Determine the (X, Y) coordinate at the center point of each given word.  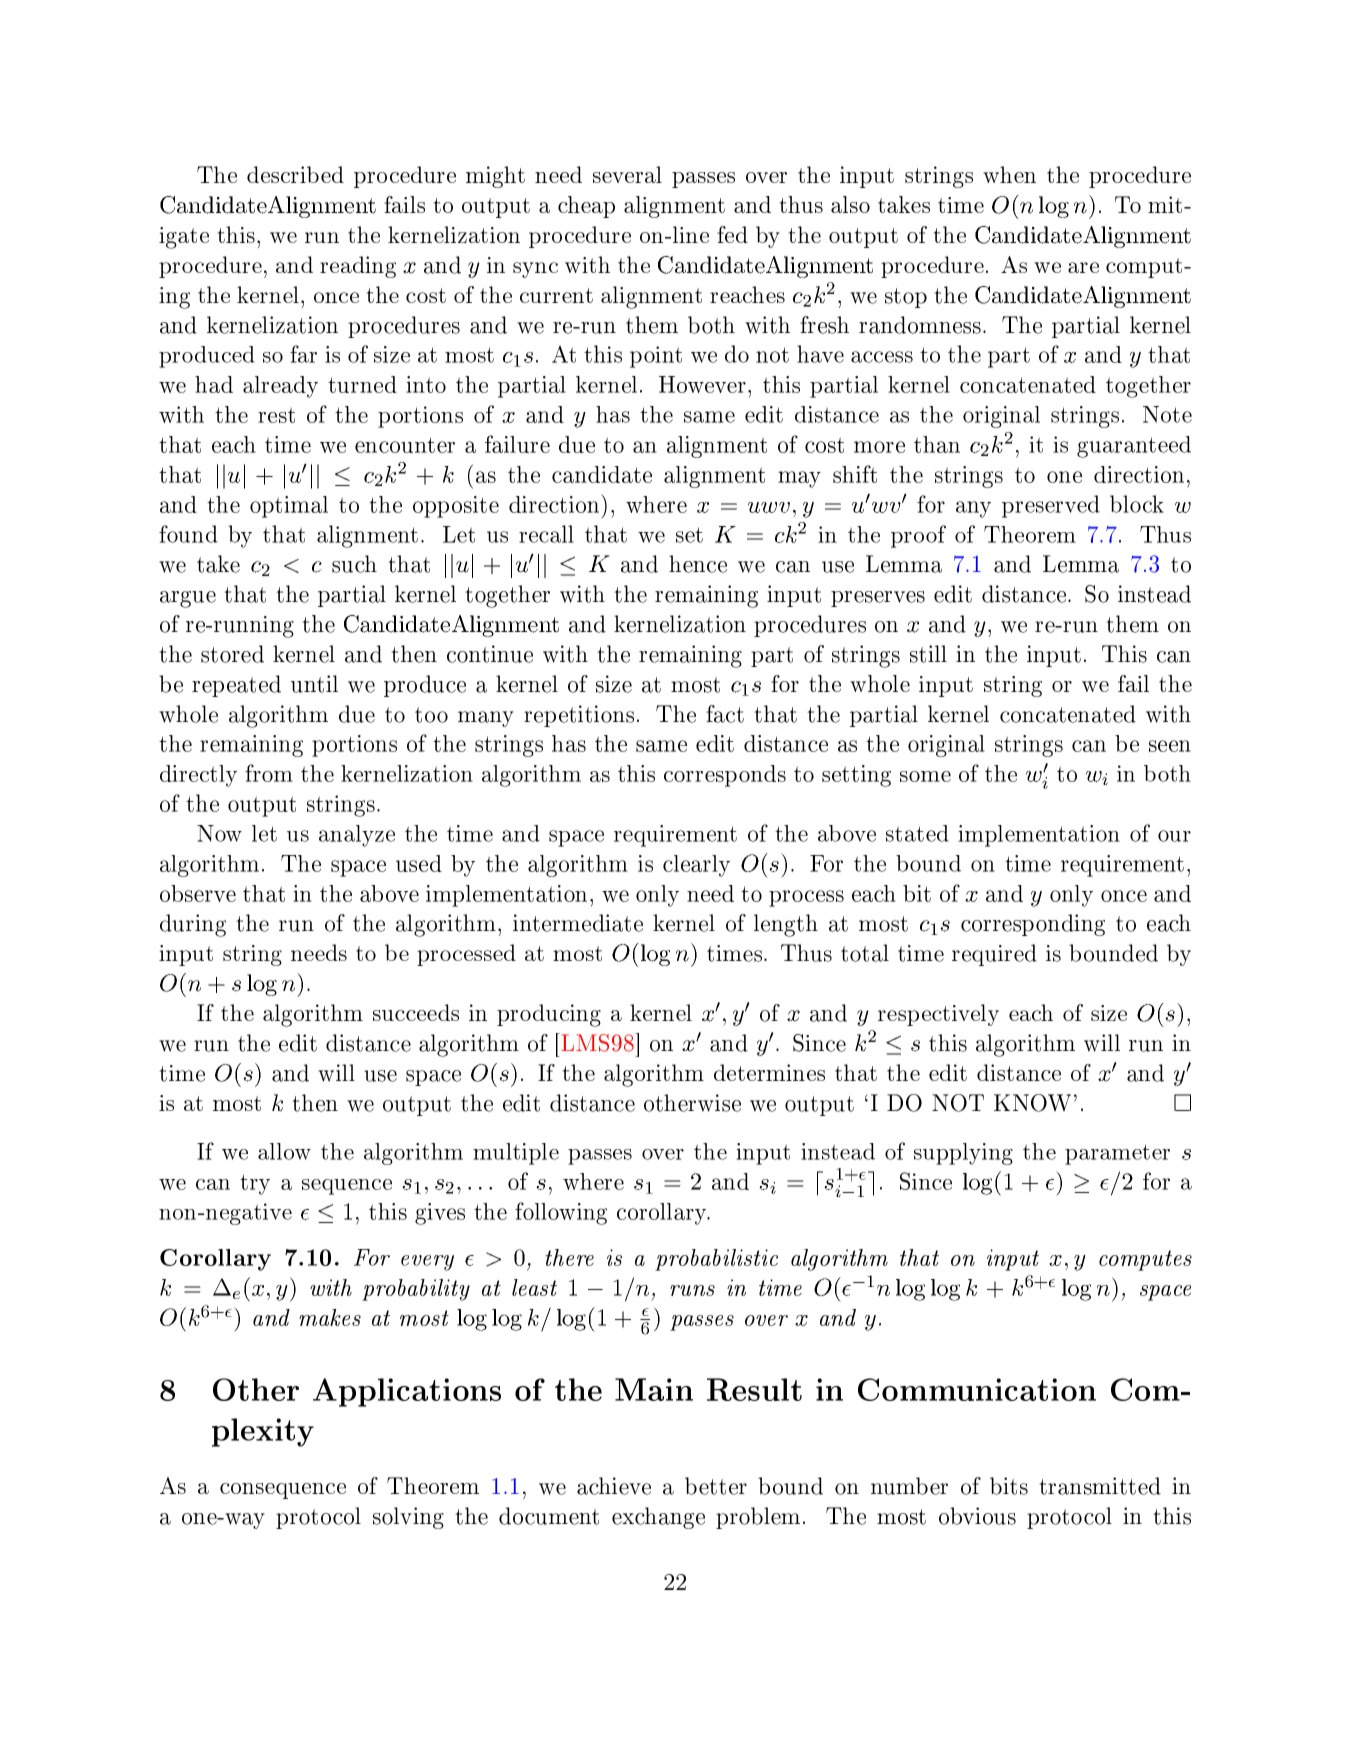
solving (408, 1518)
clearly (696, 866)
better (716, 1486)
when (1009, 174)
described (295, 174)
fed (732, 234)
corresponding (1033, 925)
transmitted (1100, 1486)
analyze (357, 836)
